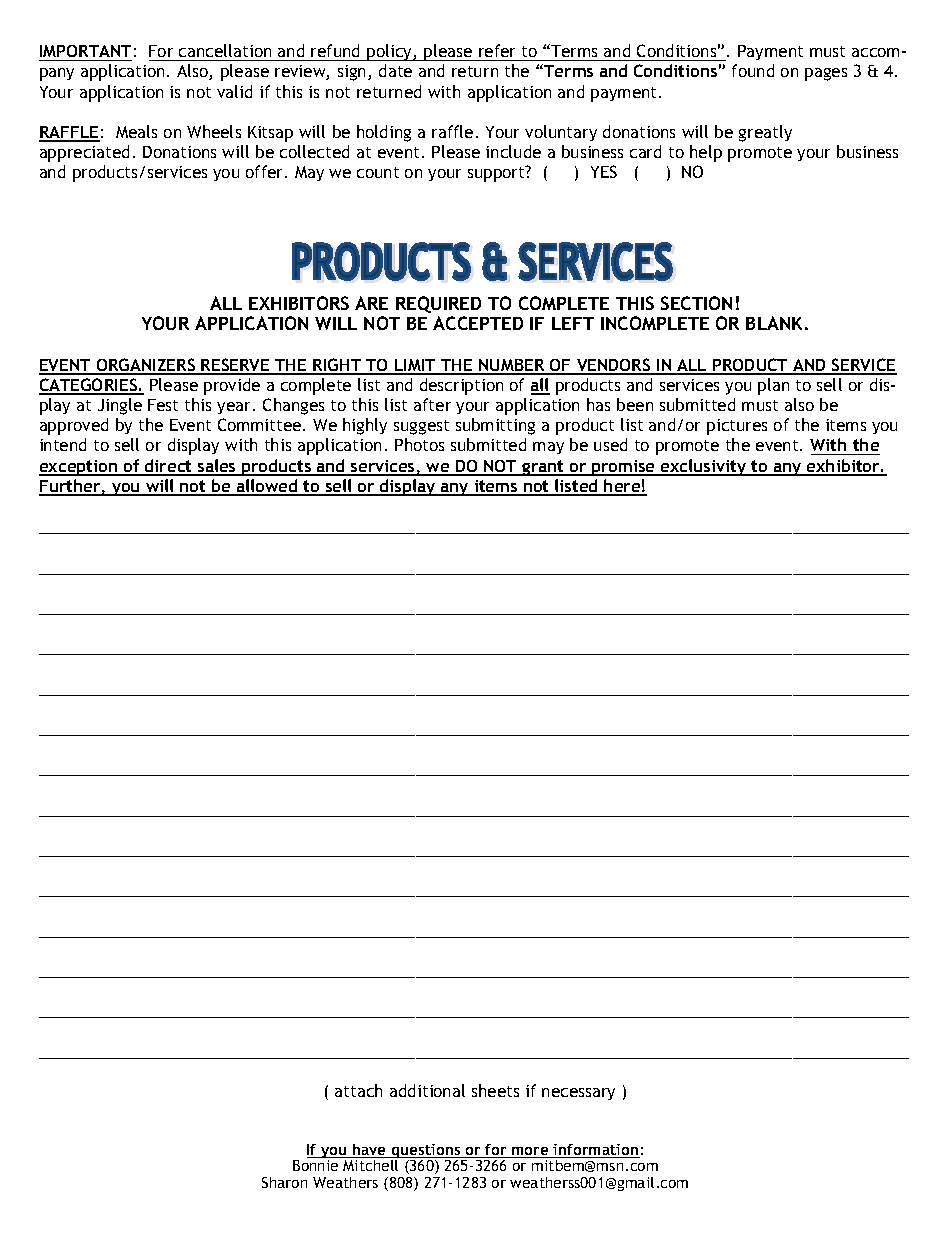 The image size is (952, 1233). Describe the element at coordinates (395, 70) in the image. I see `date` at that location.
